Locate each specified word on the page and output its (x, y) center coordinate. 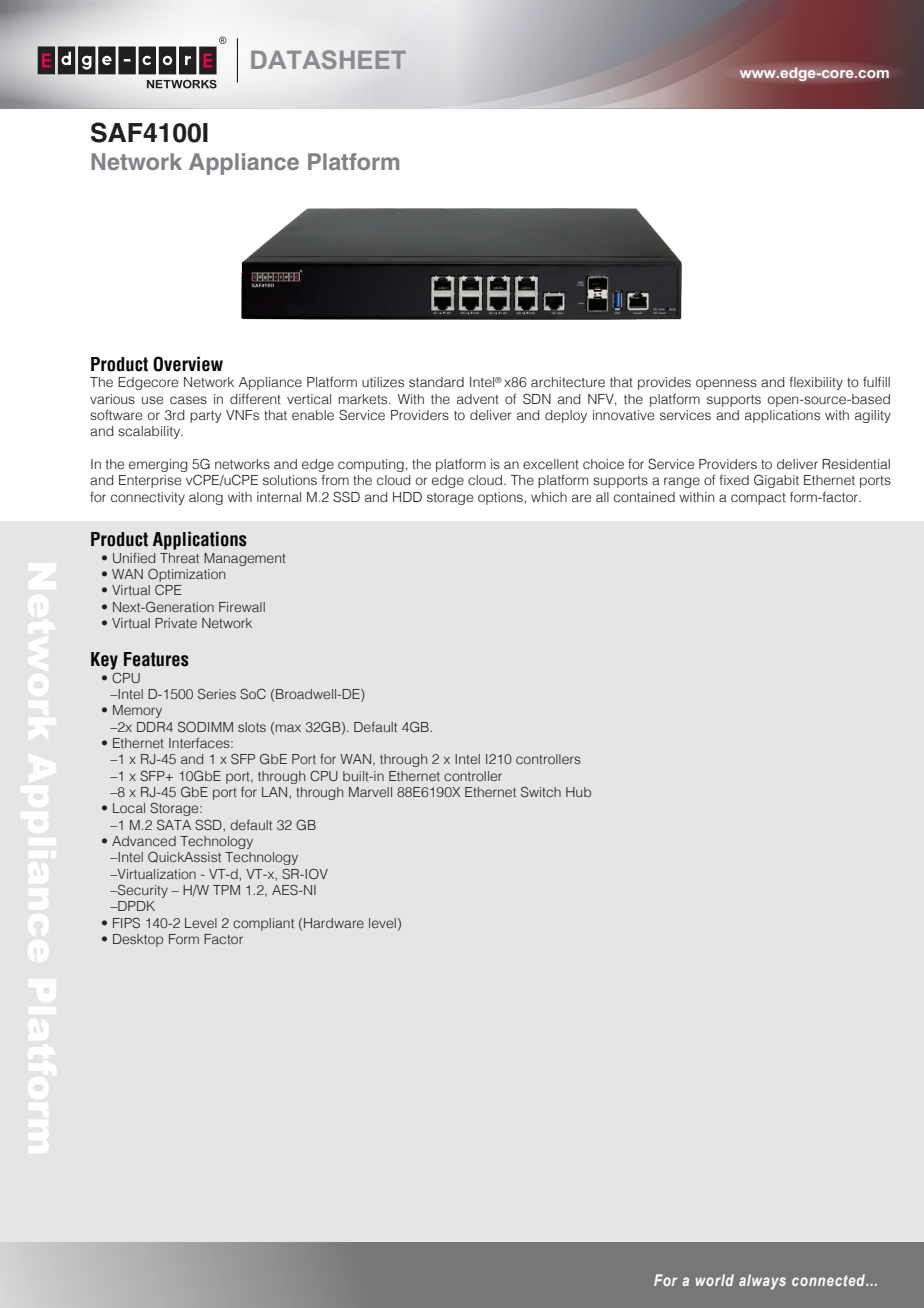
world (715, 1280)
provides (664, 383)
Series (217, 693)
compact (758, 499)
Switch (541, 791)
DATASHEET (328, 59)
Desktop (138, 940)
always (762, 1282)
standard (436, 382)
